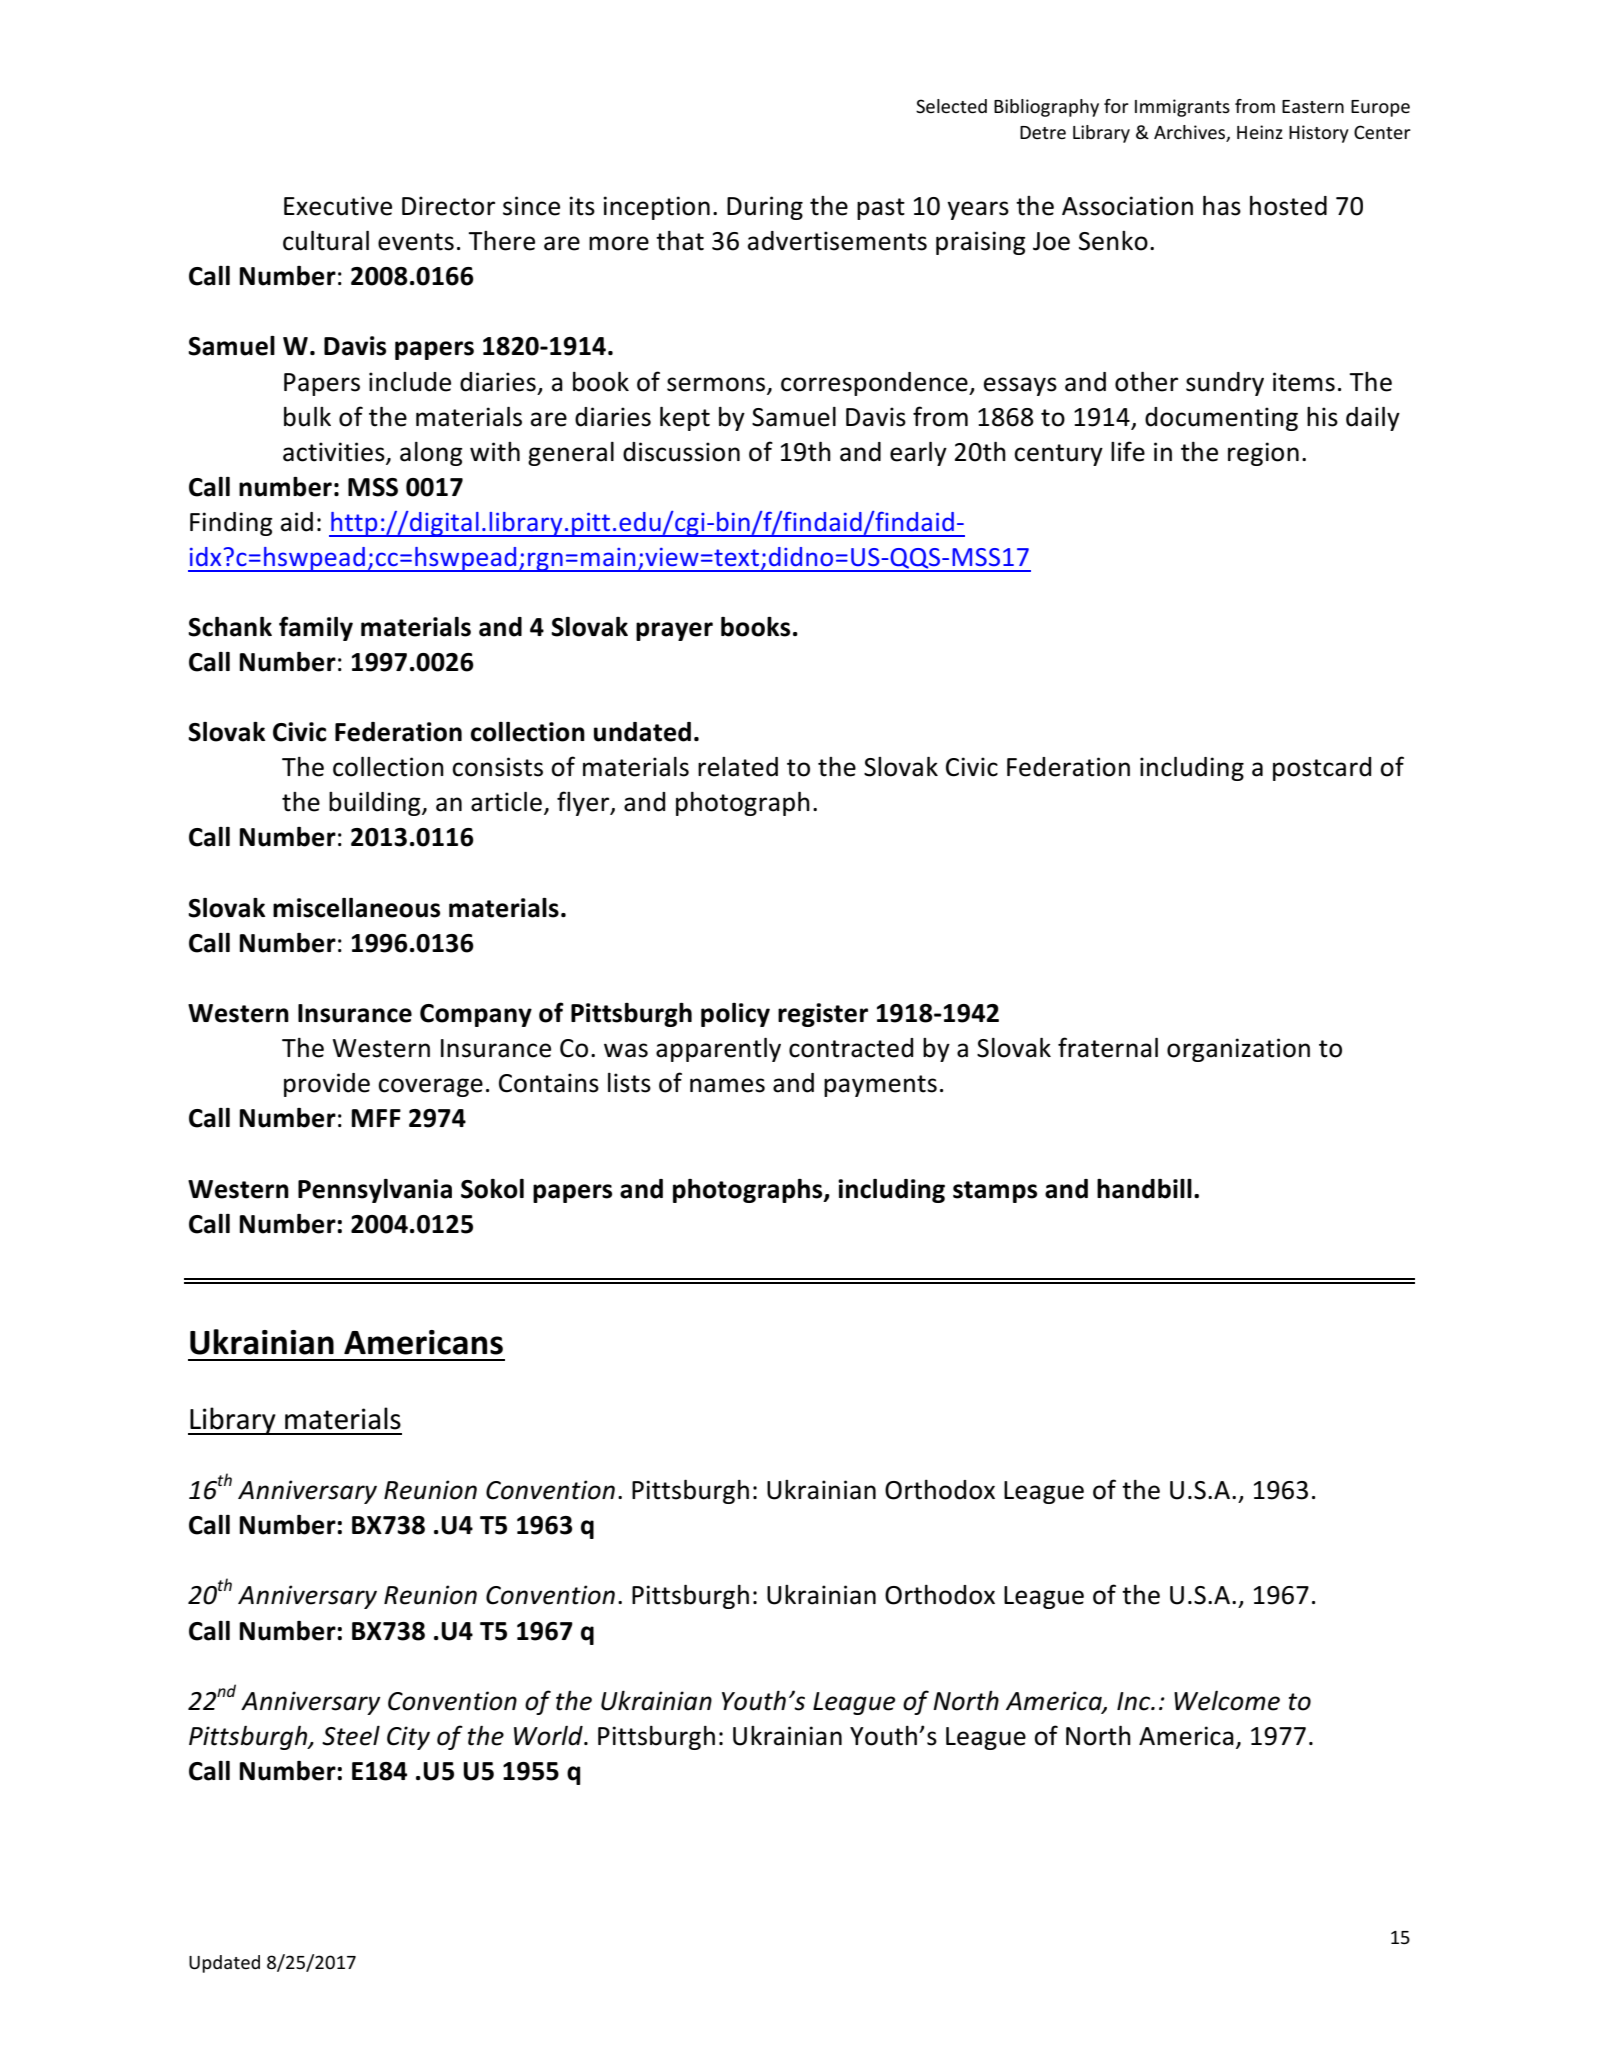 This screenshot has height=2069, width=1599. What do you see at coordinates (823, 1015) in the screenshot?
I see `register` at bounding box center [823, 1015].
